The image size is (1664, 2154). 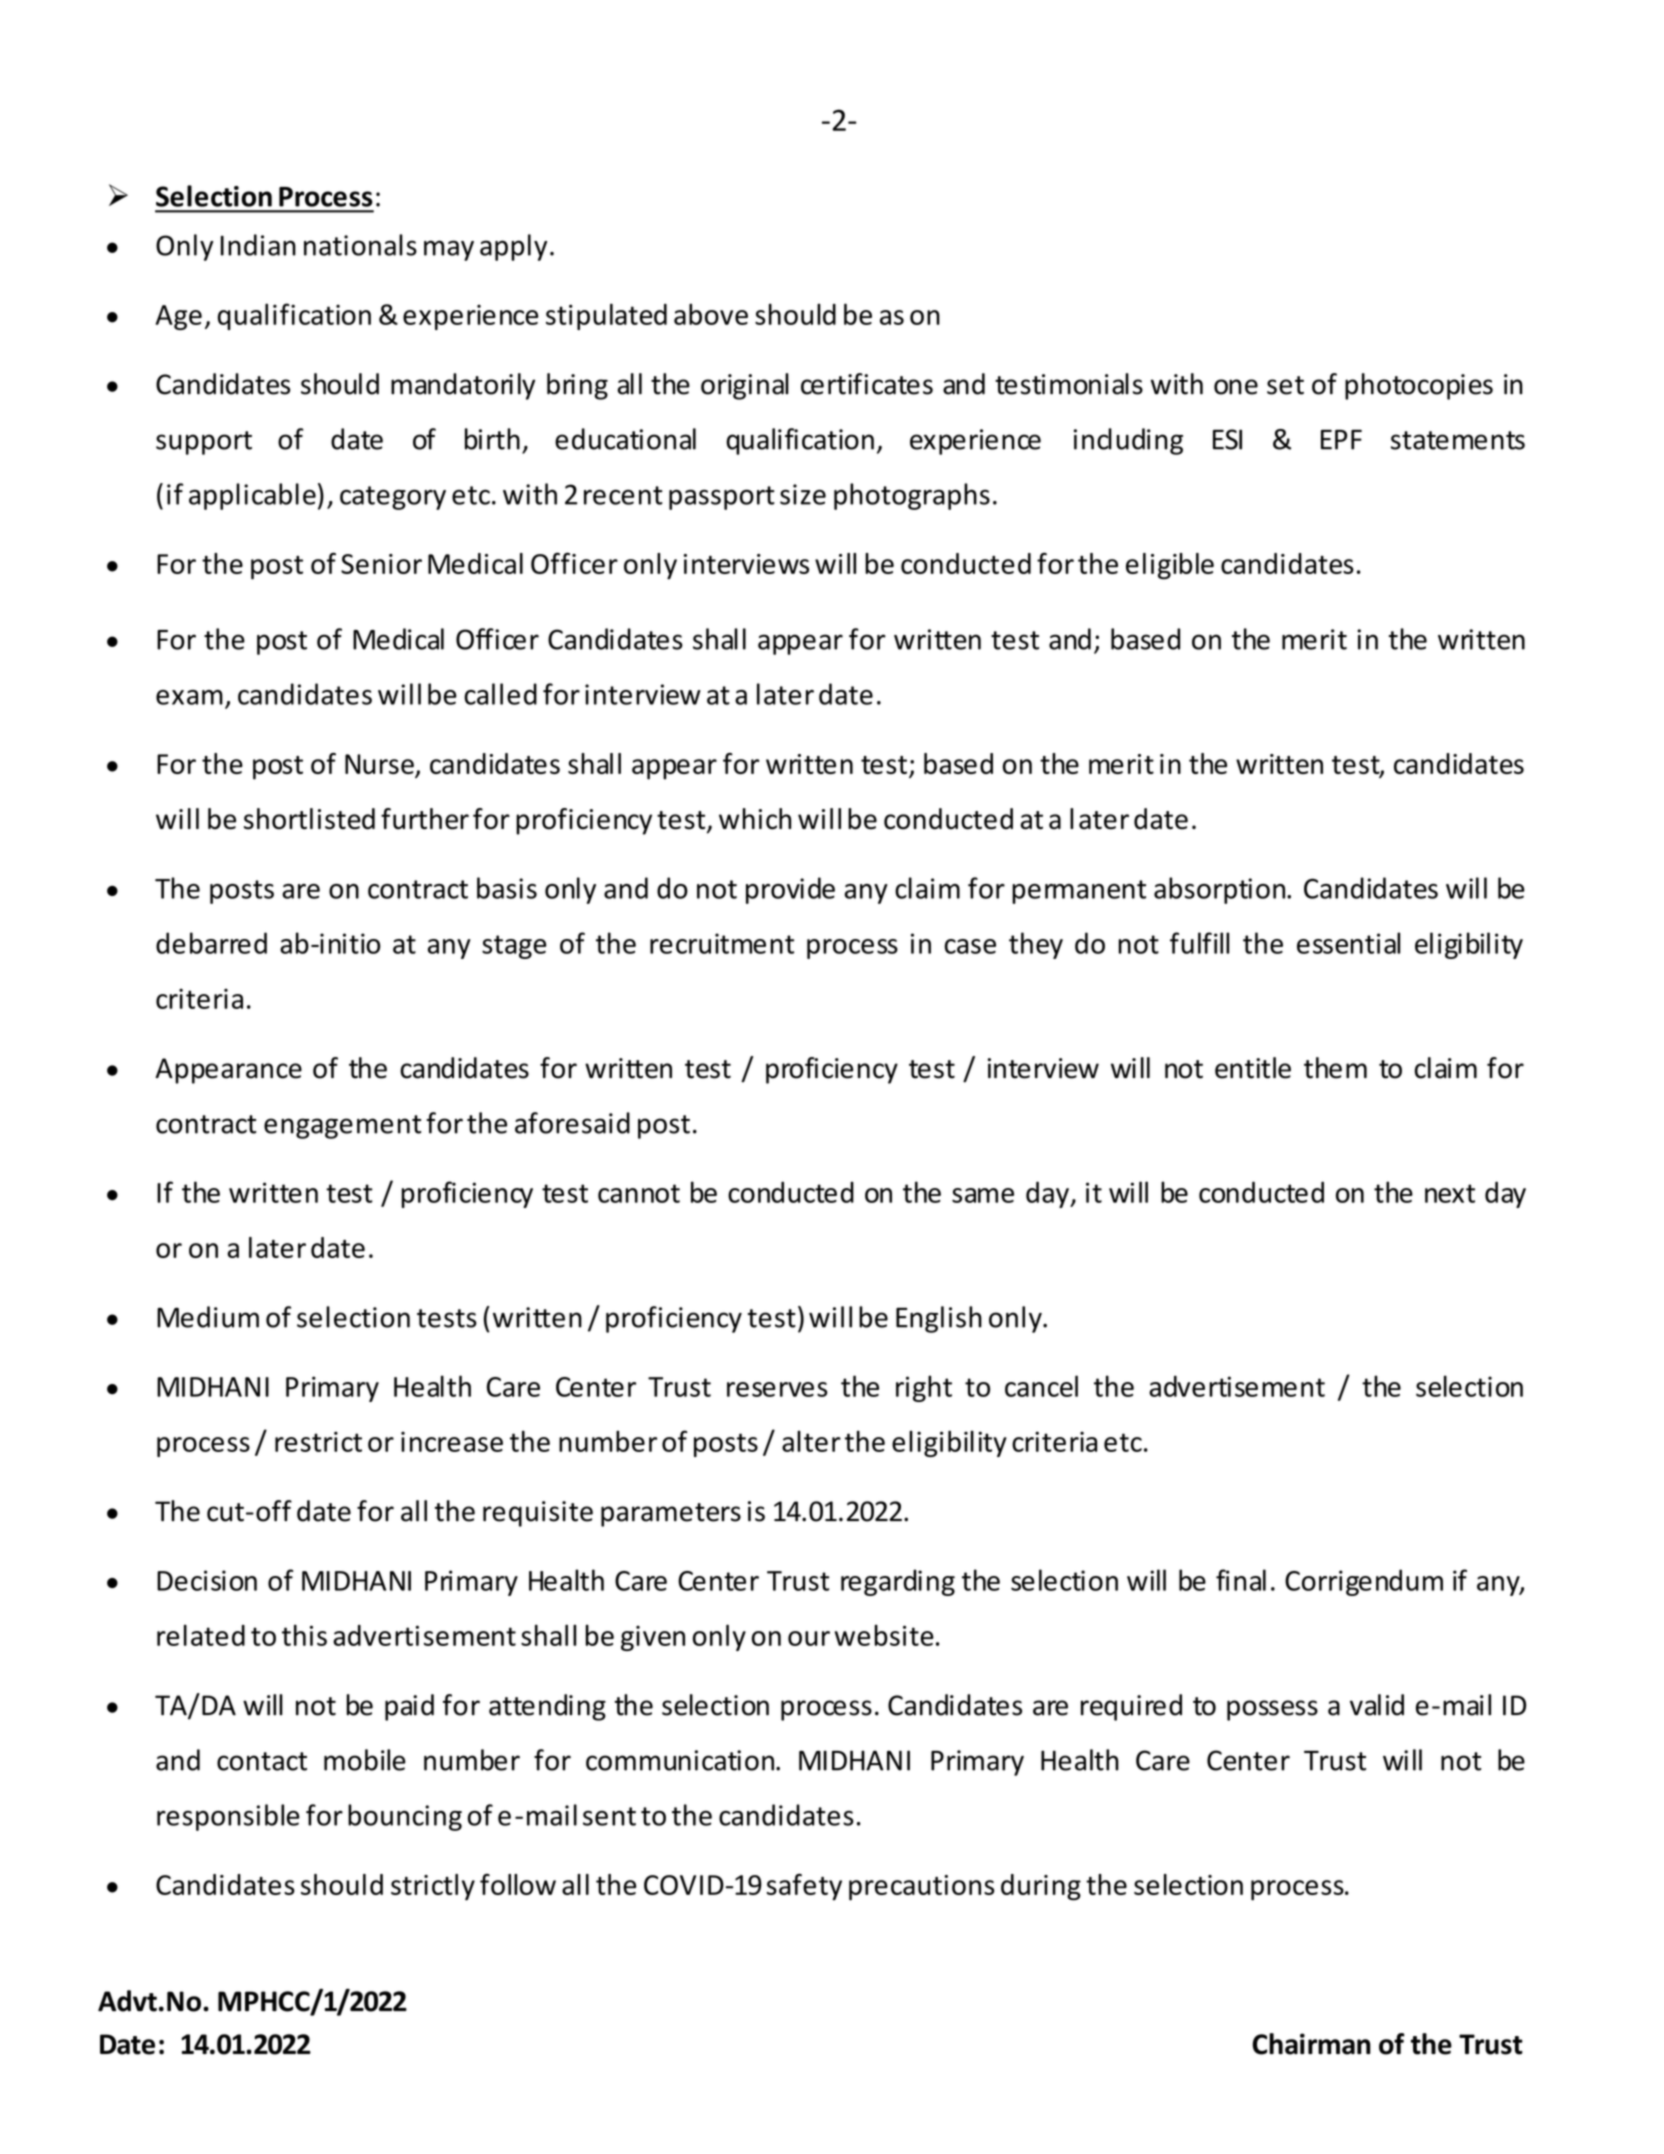 I want to click on above, so click(x=711, y=314).
